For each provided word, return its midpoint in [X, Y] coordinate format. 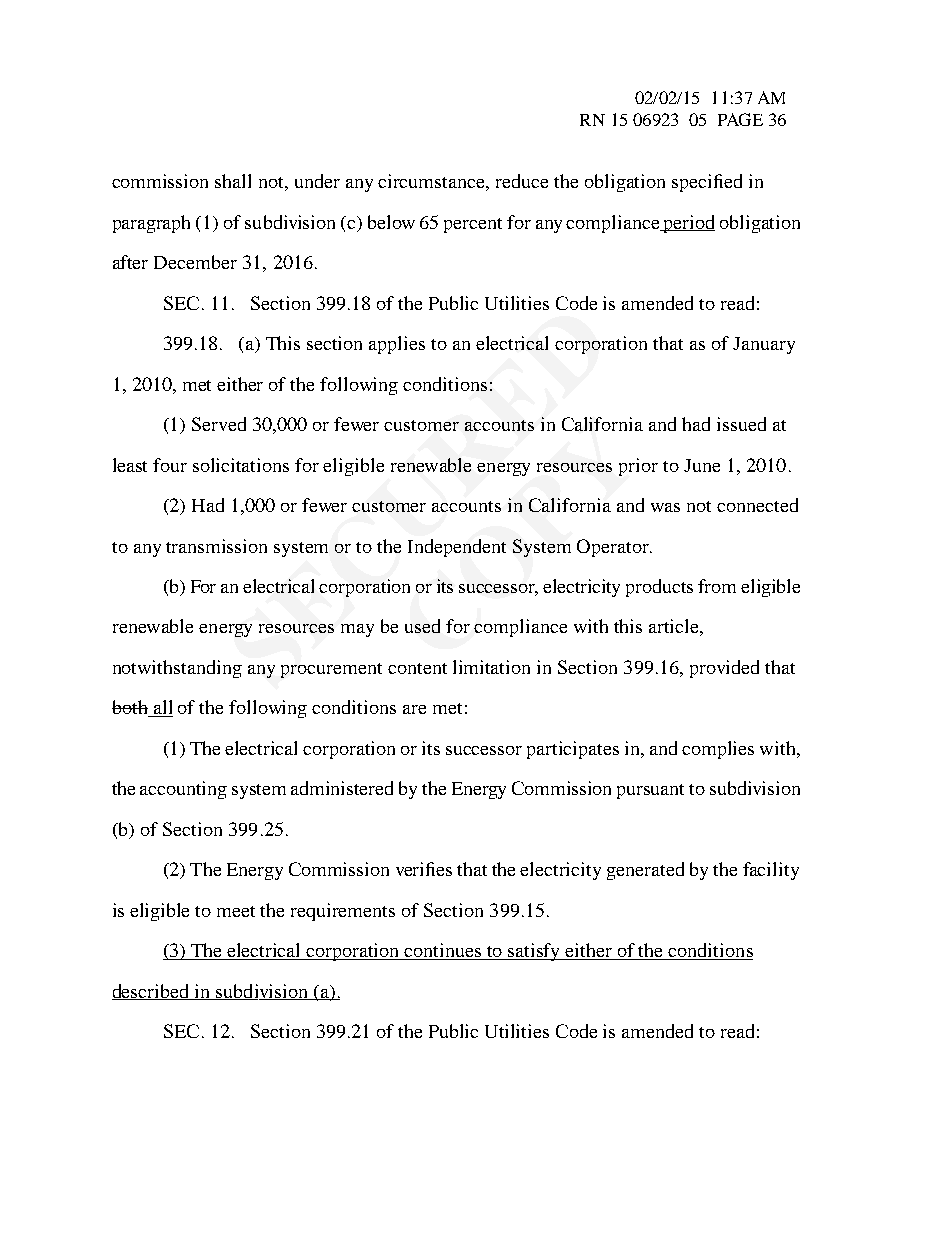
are [414, 709]
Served [219, 424]
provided [724, 669]
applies [397, 345]
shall [233, 181]
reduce [522, 181]
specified [707, 183]
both [131, 708]
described [152, 992]
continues [443, 951]
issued [741, 424]
